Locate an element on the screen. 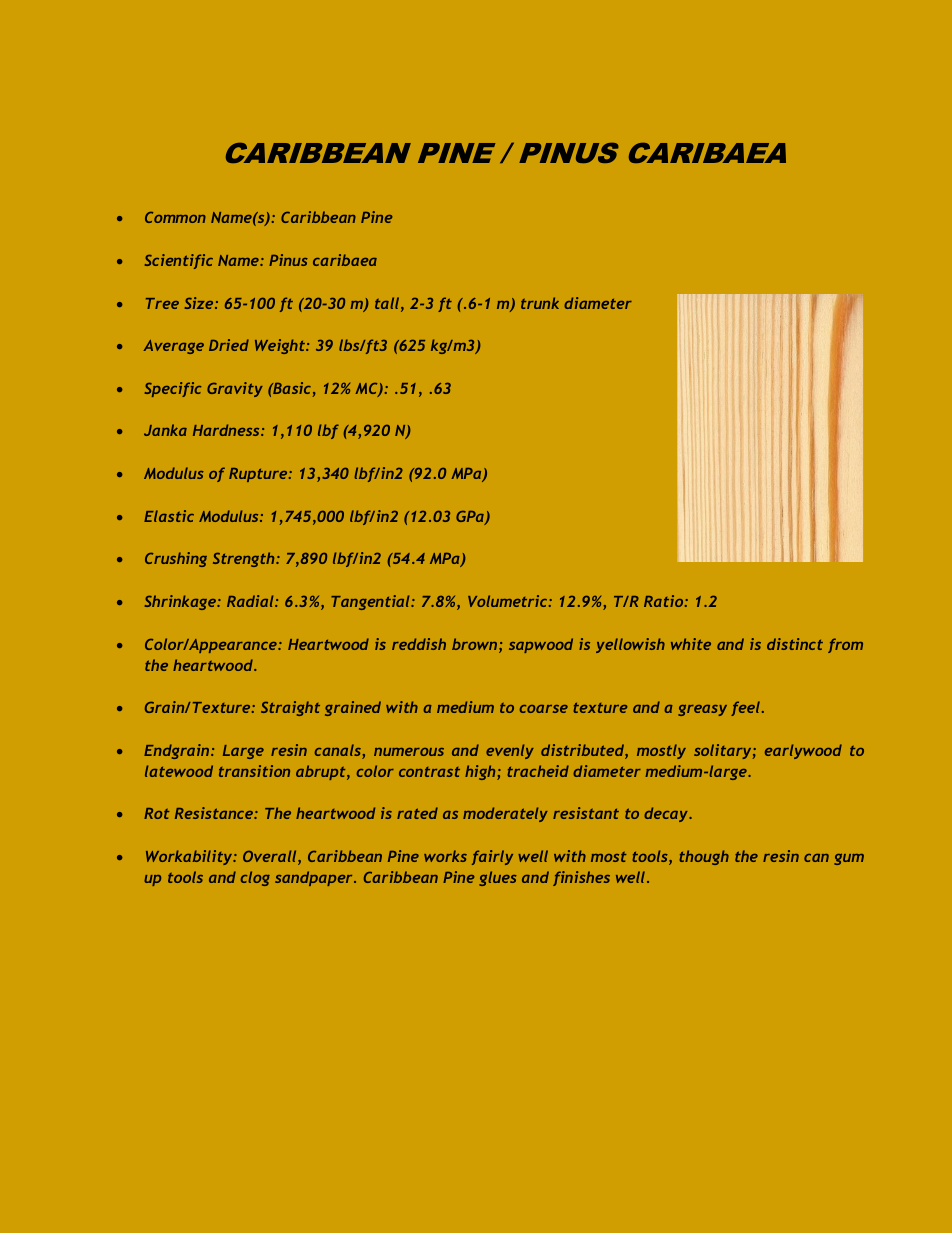 This screenshot has height=1233, width=952. Ratio is located at coordinates (665, 601).
